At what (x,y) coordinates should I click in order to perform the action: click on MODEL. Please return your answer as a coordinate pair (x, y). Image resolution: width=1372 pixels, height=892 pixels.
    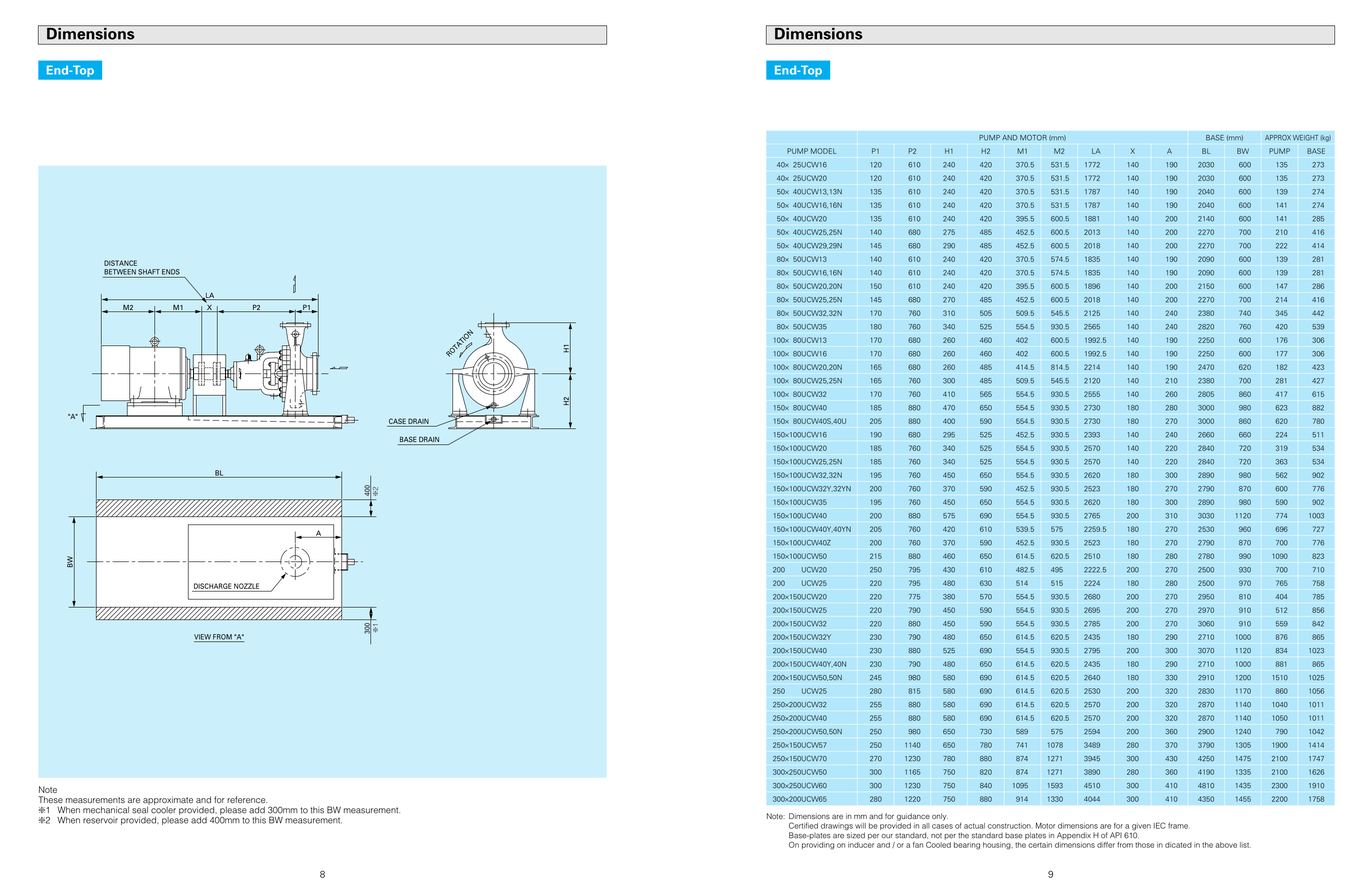
    Looking at the image, I should click on (824, 151).
